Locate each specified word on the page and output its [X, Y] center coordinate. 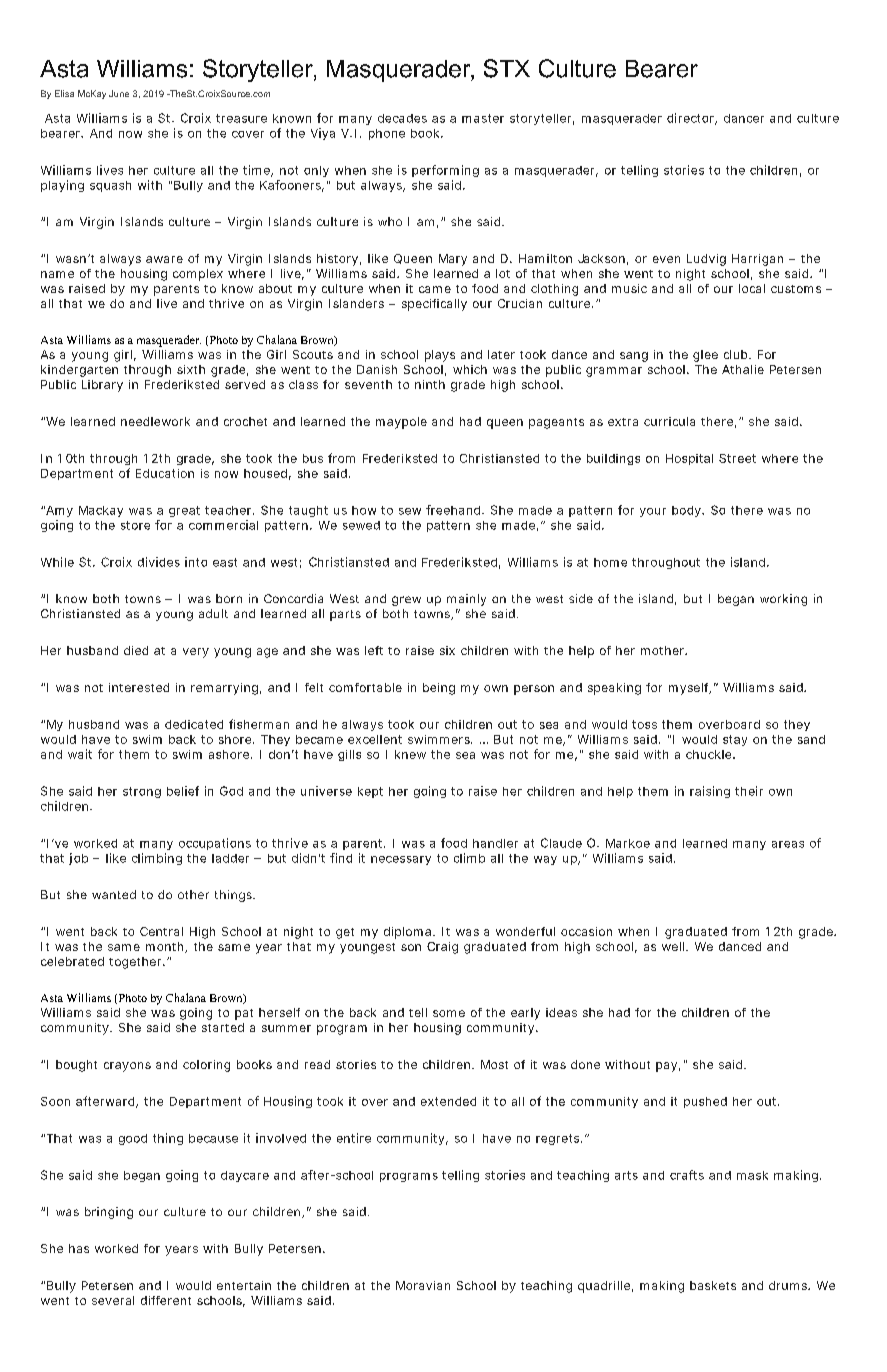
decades [402, 118]
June [119, 93]
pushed [705, 1102]
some [449, 1013]
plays [440, 356]
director [692, 119]
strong [142, 792]
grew [406, 601]
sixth [191, 369]
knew [410, 754]
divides [159, 562]
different [166, 1300]
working [783, 600]
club [737, 354]
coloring [206, 1066]
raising [710, 792]
